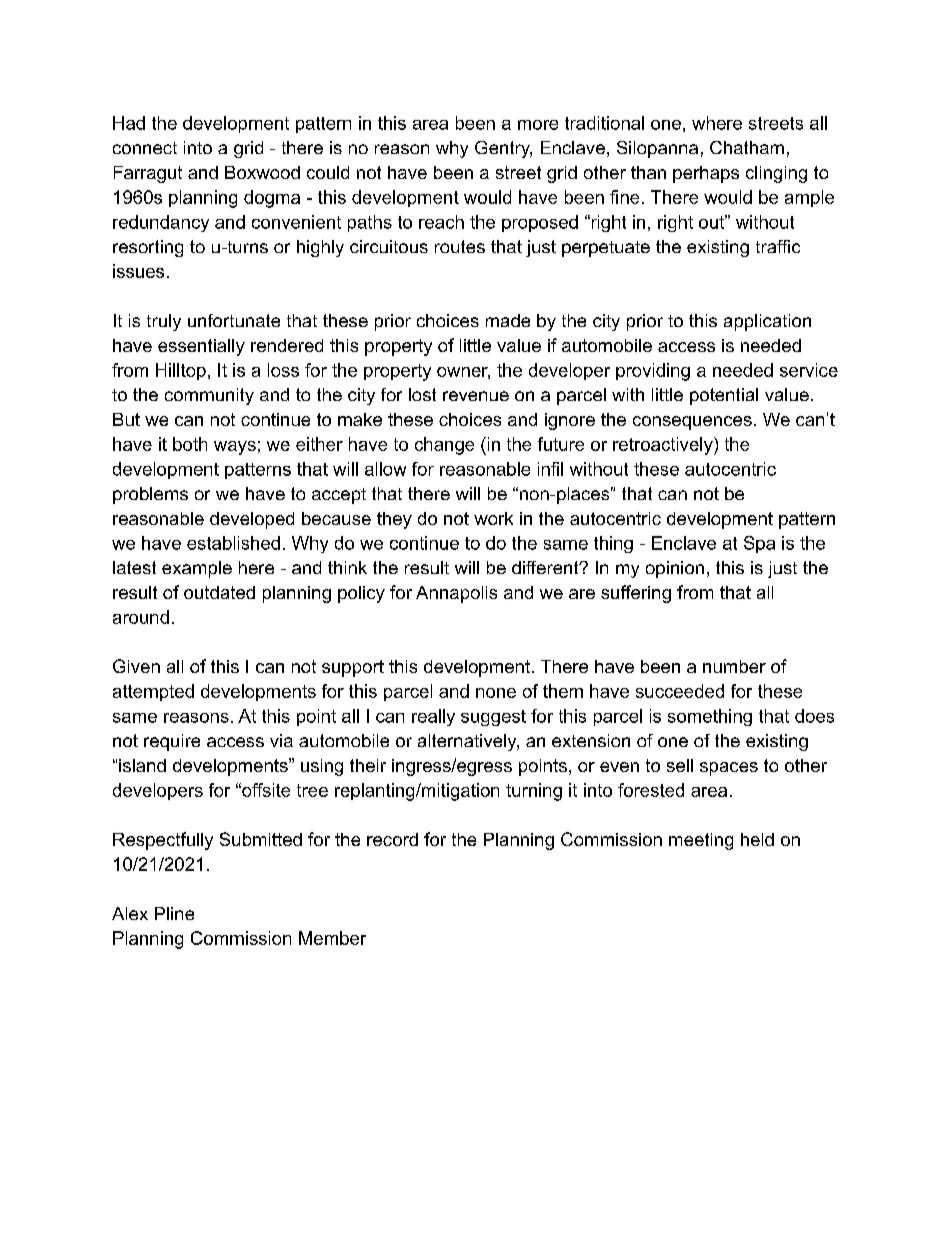  Describe the element at coordinates (145, 148) in the document. I see `connect` at that location.
